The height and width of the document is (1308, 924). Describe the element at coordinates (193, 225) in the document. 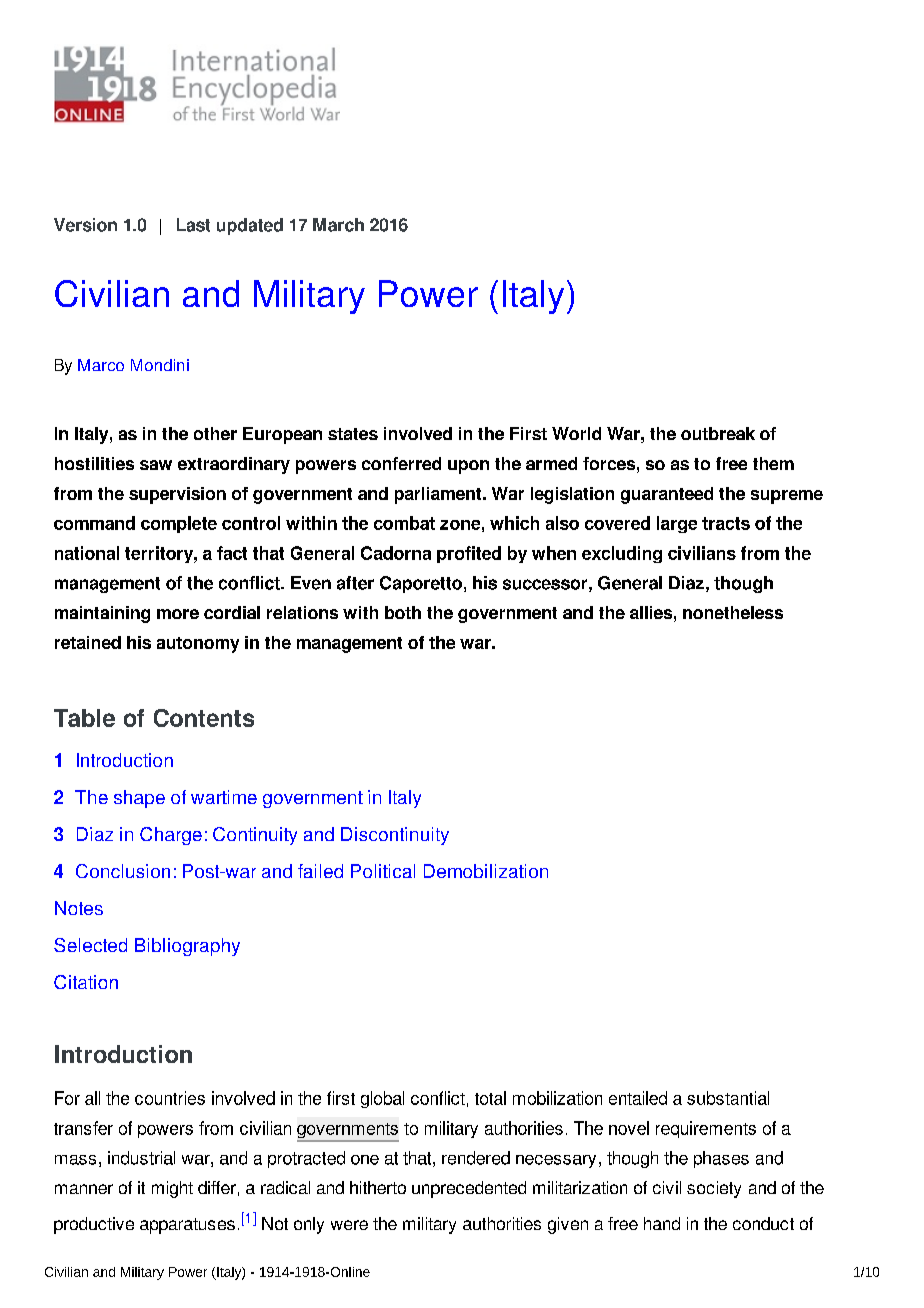

I see `Last` at that location.
